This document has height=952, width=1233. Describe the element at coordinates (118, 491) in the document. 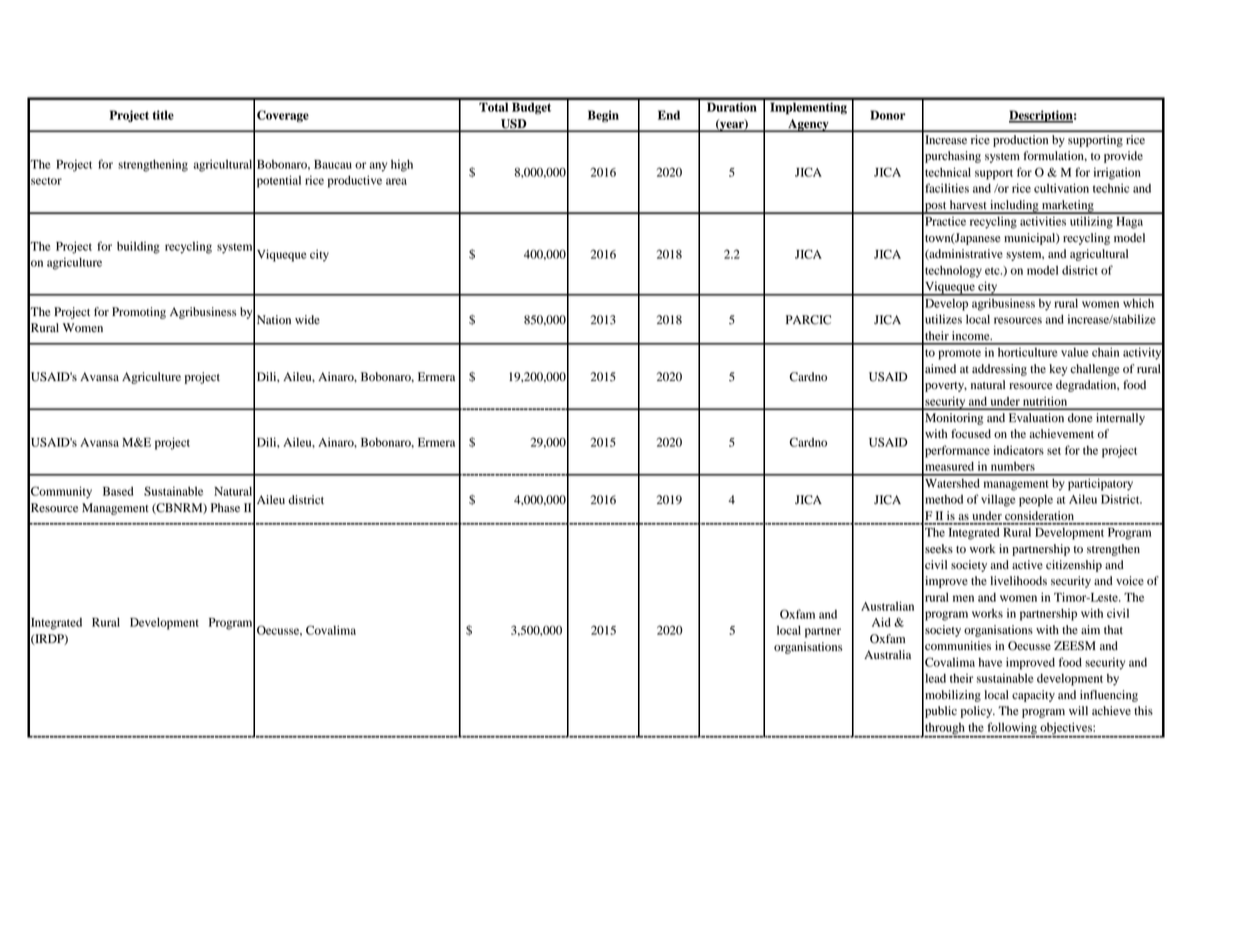

I see `Based` at that location.
